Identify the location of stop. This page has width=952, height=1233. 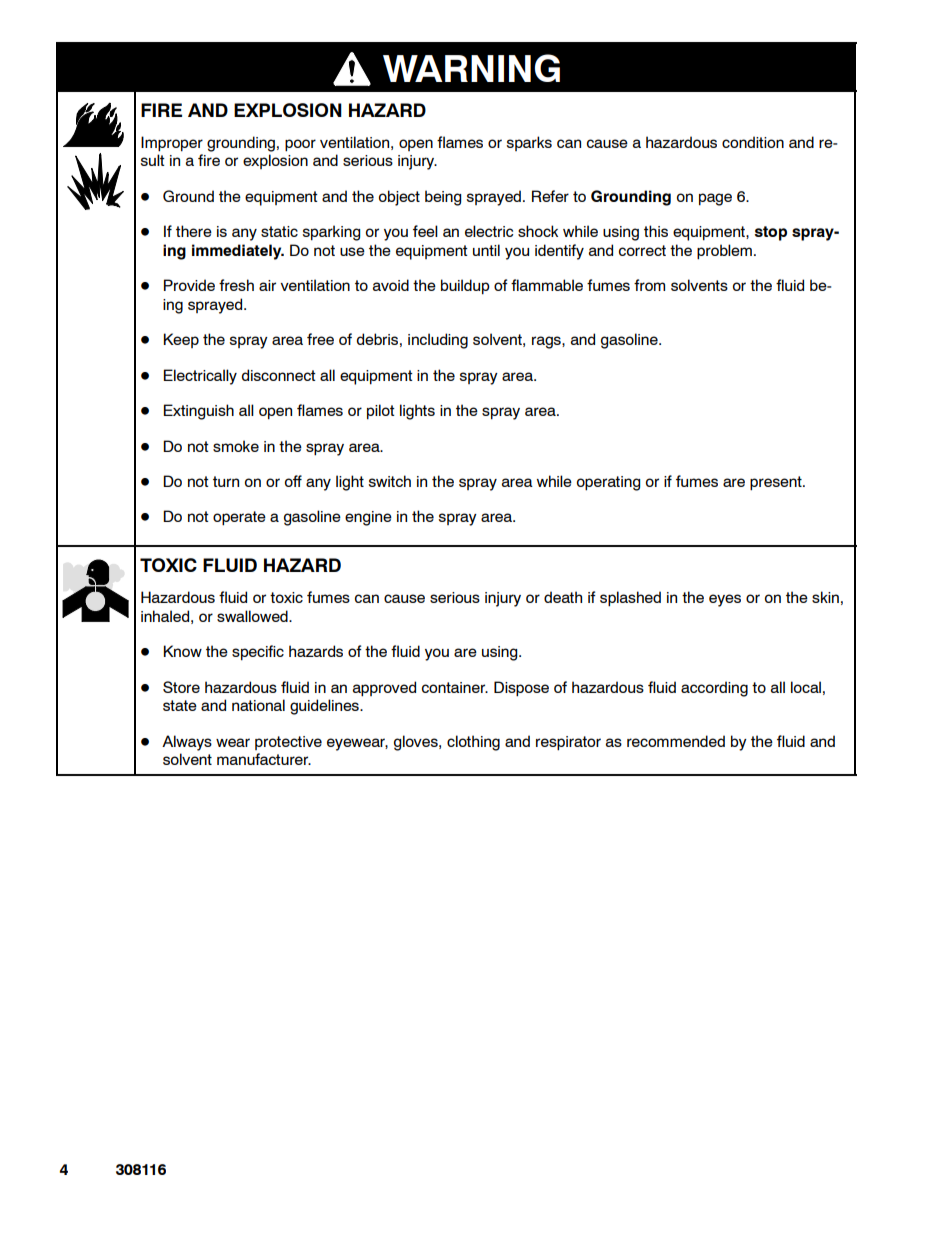
(770, 233).
